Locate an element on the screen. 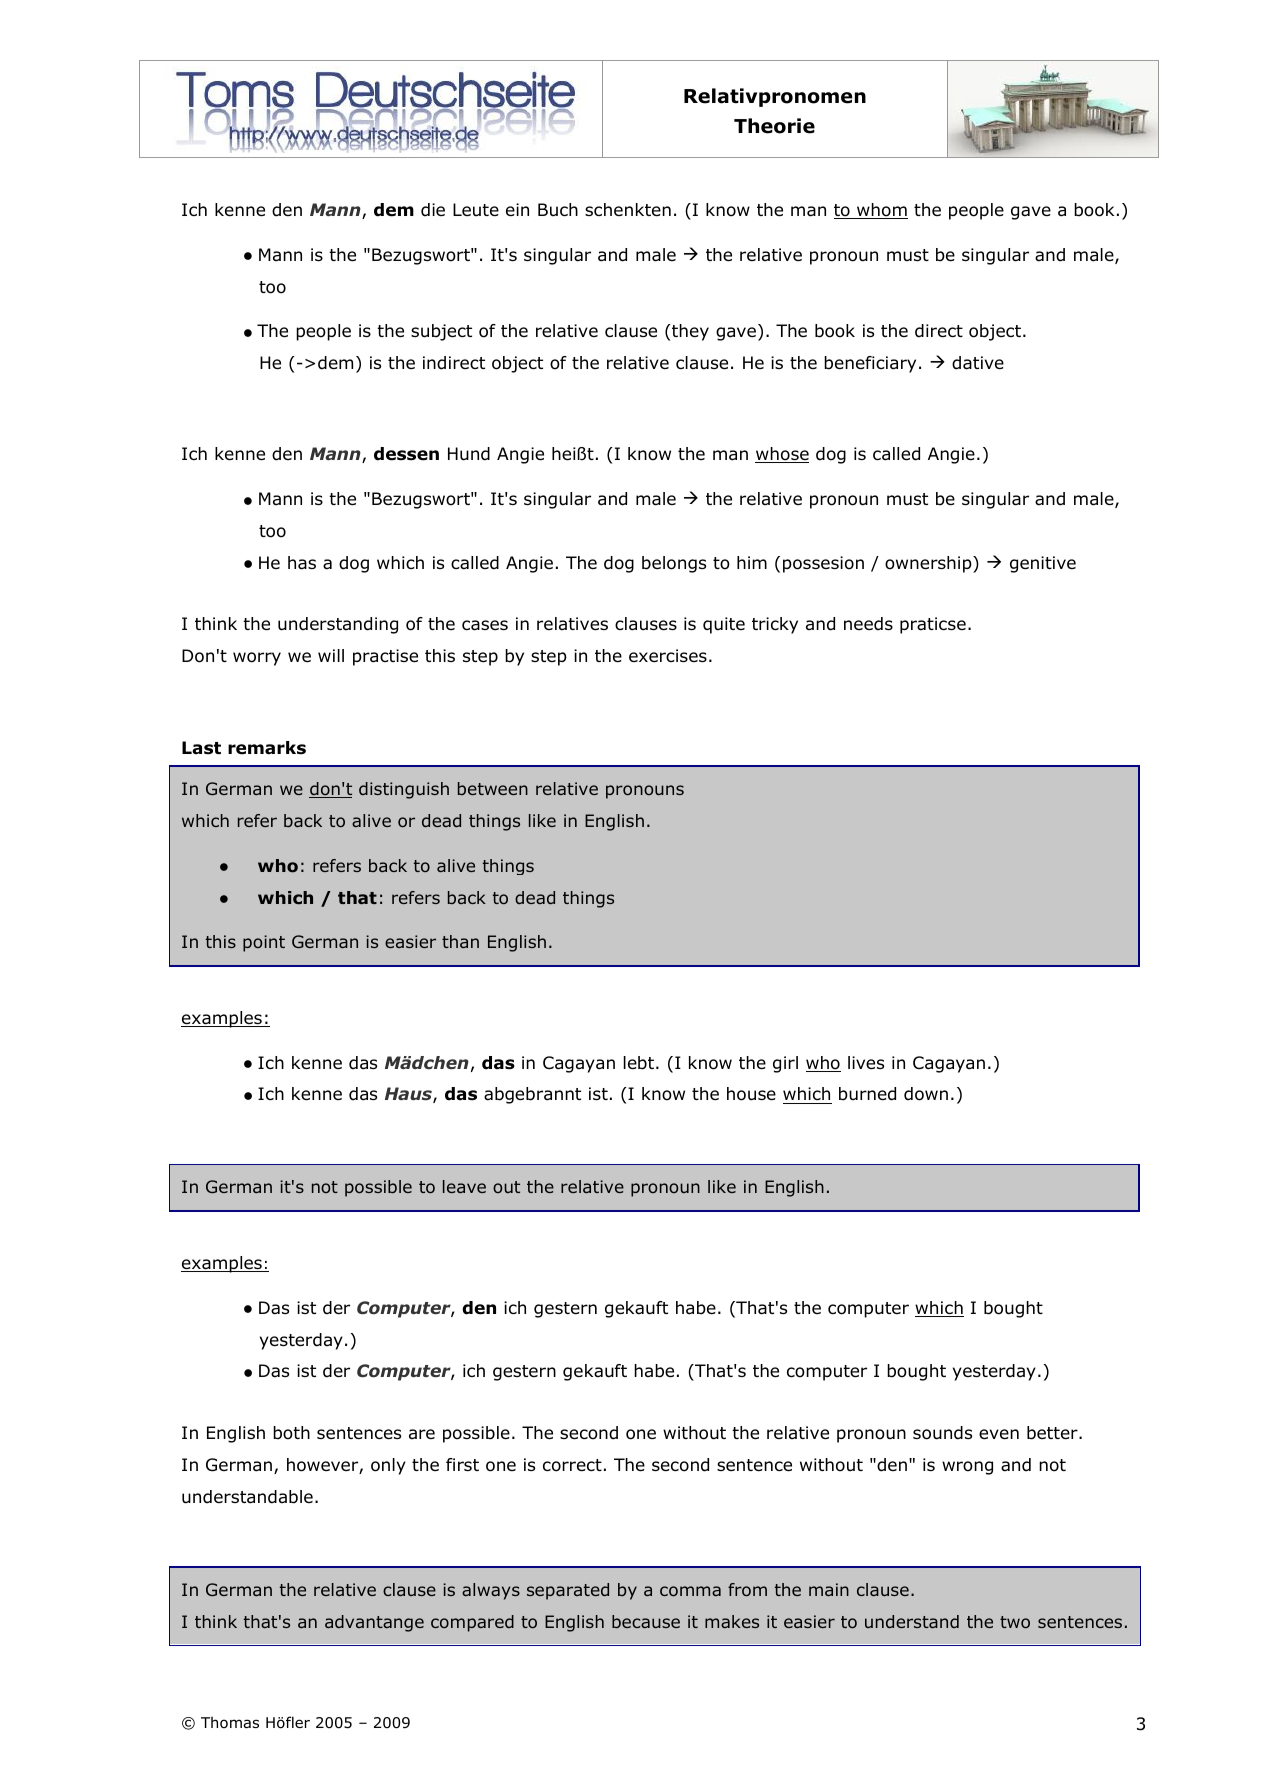  lives is located at coordinates (866, 1063).
